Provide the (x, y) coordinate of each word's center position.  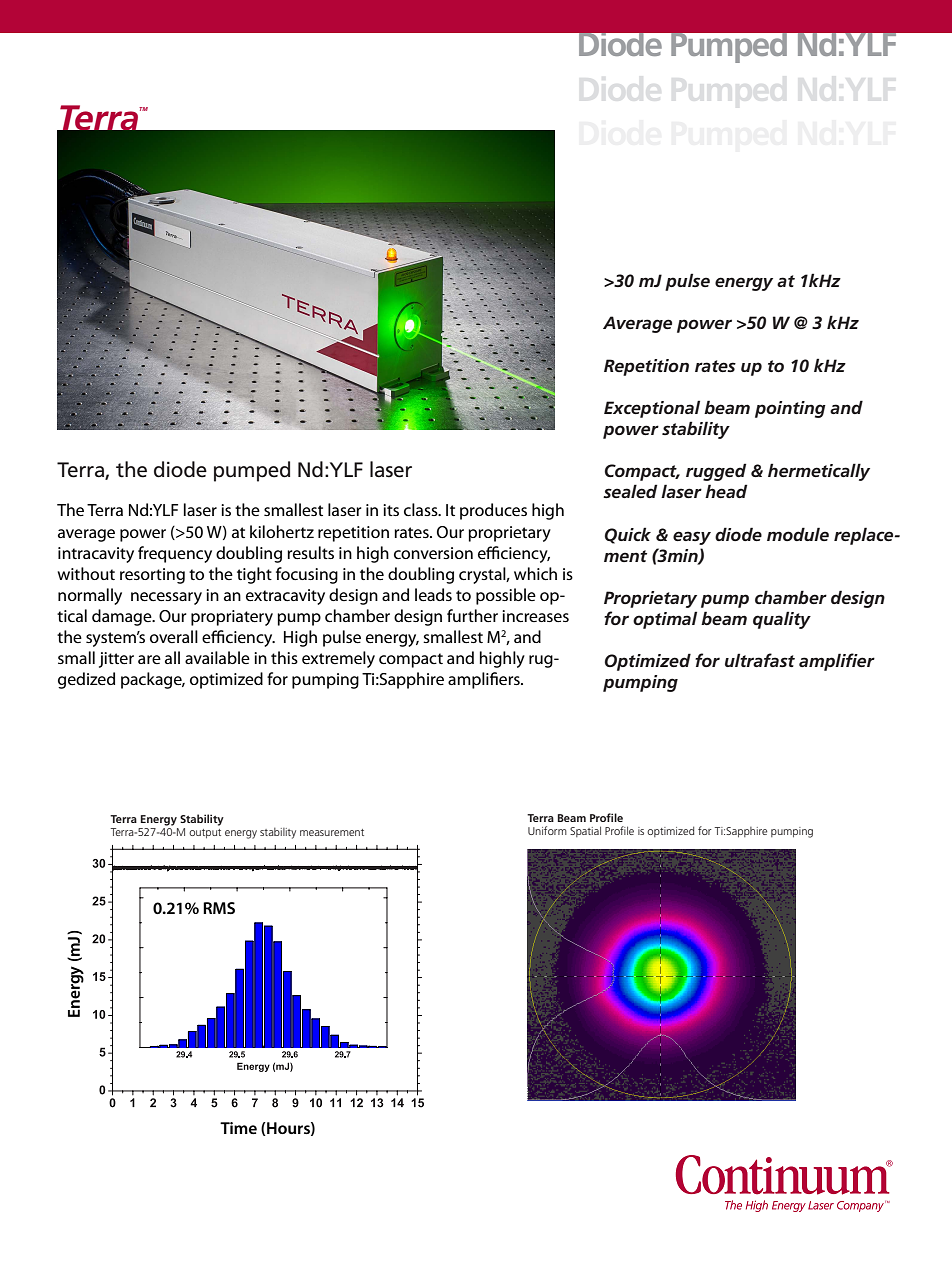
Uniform (547, 830)
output (205, 834)
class (422, 509)
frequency (175, 554)
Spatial (585, 831)
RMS (219, 908)
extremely (338, 659)
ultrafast (760, 660)
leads (433, 594)
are (149, 659)
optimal (665, 620)
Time (238, 1128)
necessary (166, 598)
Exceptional (652, 409)
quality (782, 620)
